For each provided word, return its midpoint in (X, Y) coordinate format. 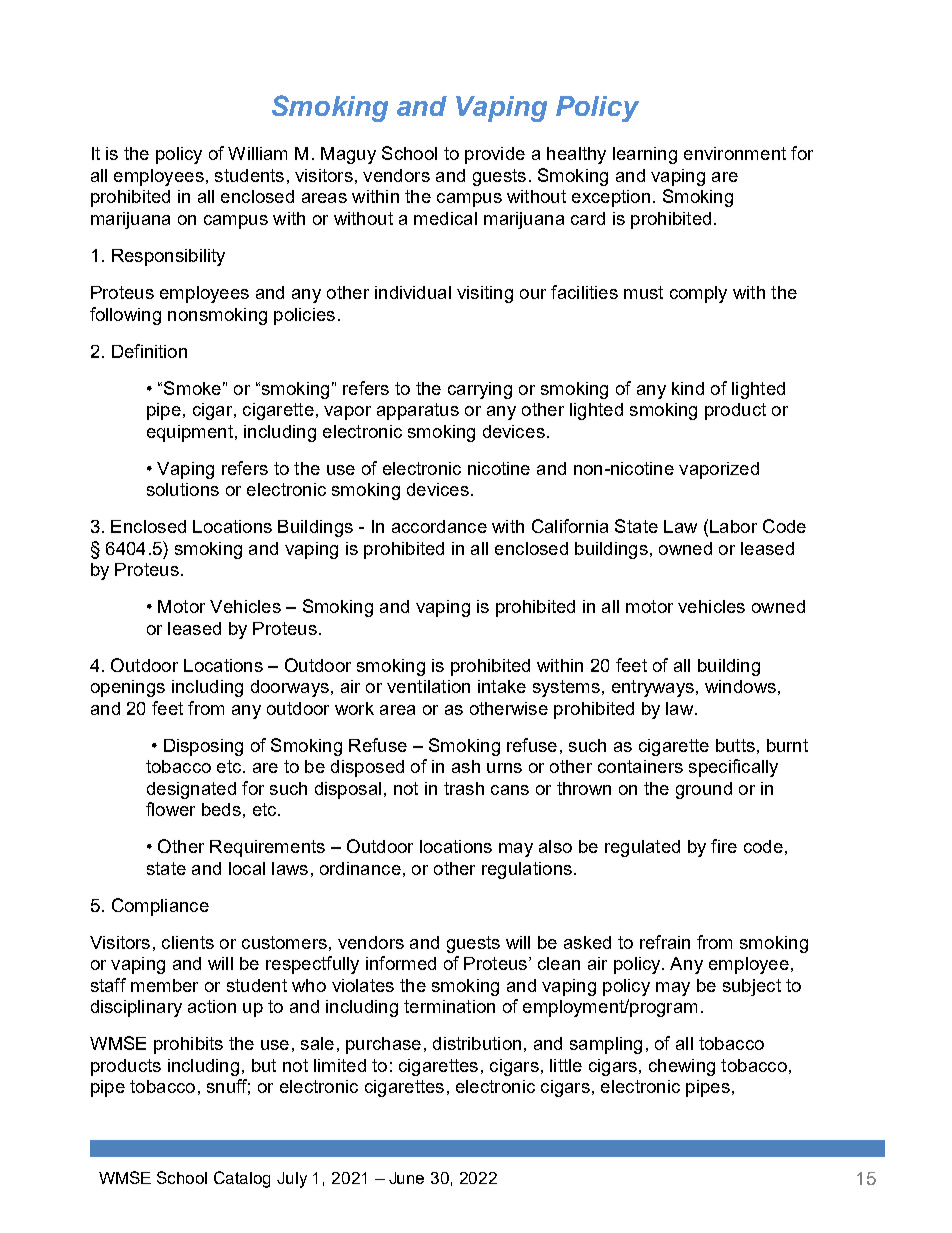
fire (724, 846)
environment (735, 153)
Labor (733, 526)
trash (464, 788)
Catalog (242, 1179)
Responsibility (168, 257)
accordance (439, 526)
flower (170, 809)
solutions (183, 489)
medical (445, 218)
